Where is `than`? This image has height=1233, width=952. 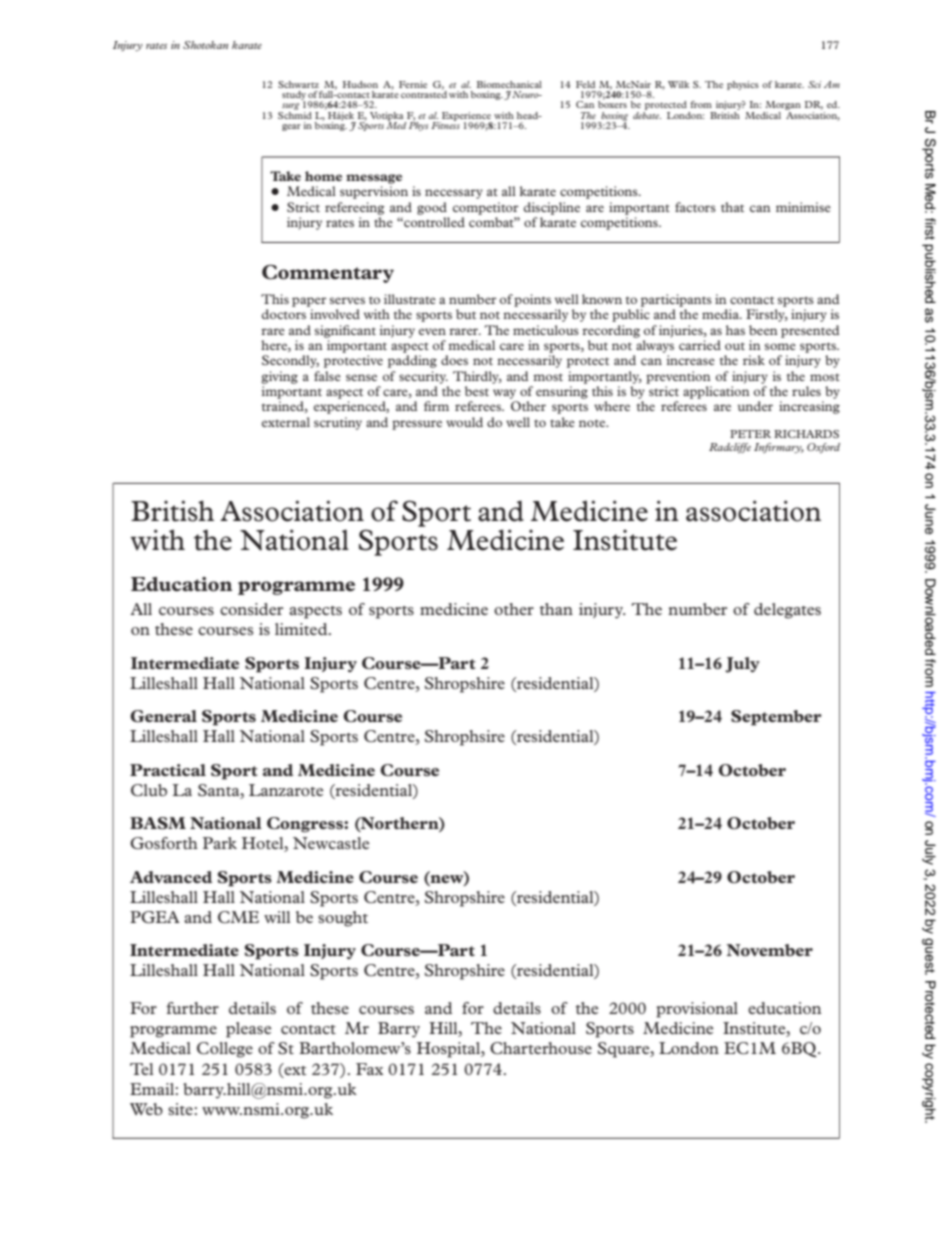 than is located at coordinates (556, 609).
